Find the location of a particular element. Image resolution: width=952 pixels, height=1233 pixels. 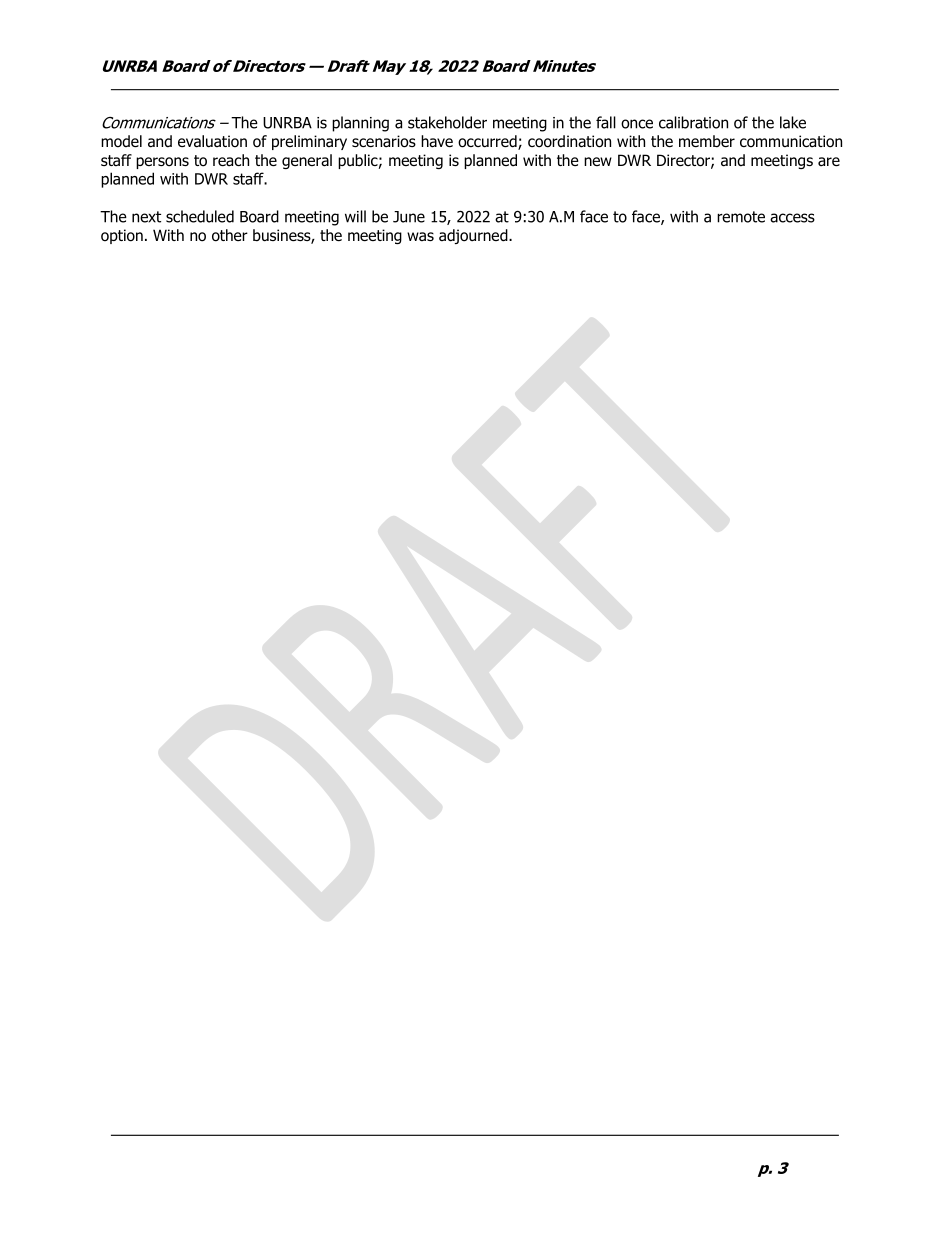

reach is located at coordinates (231, 160).
